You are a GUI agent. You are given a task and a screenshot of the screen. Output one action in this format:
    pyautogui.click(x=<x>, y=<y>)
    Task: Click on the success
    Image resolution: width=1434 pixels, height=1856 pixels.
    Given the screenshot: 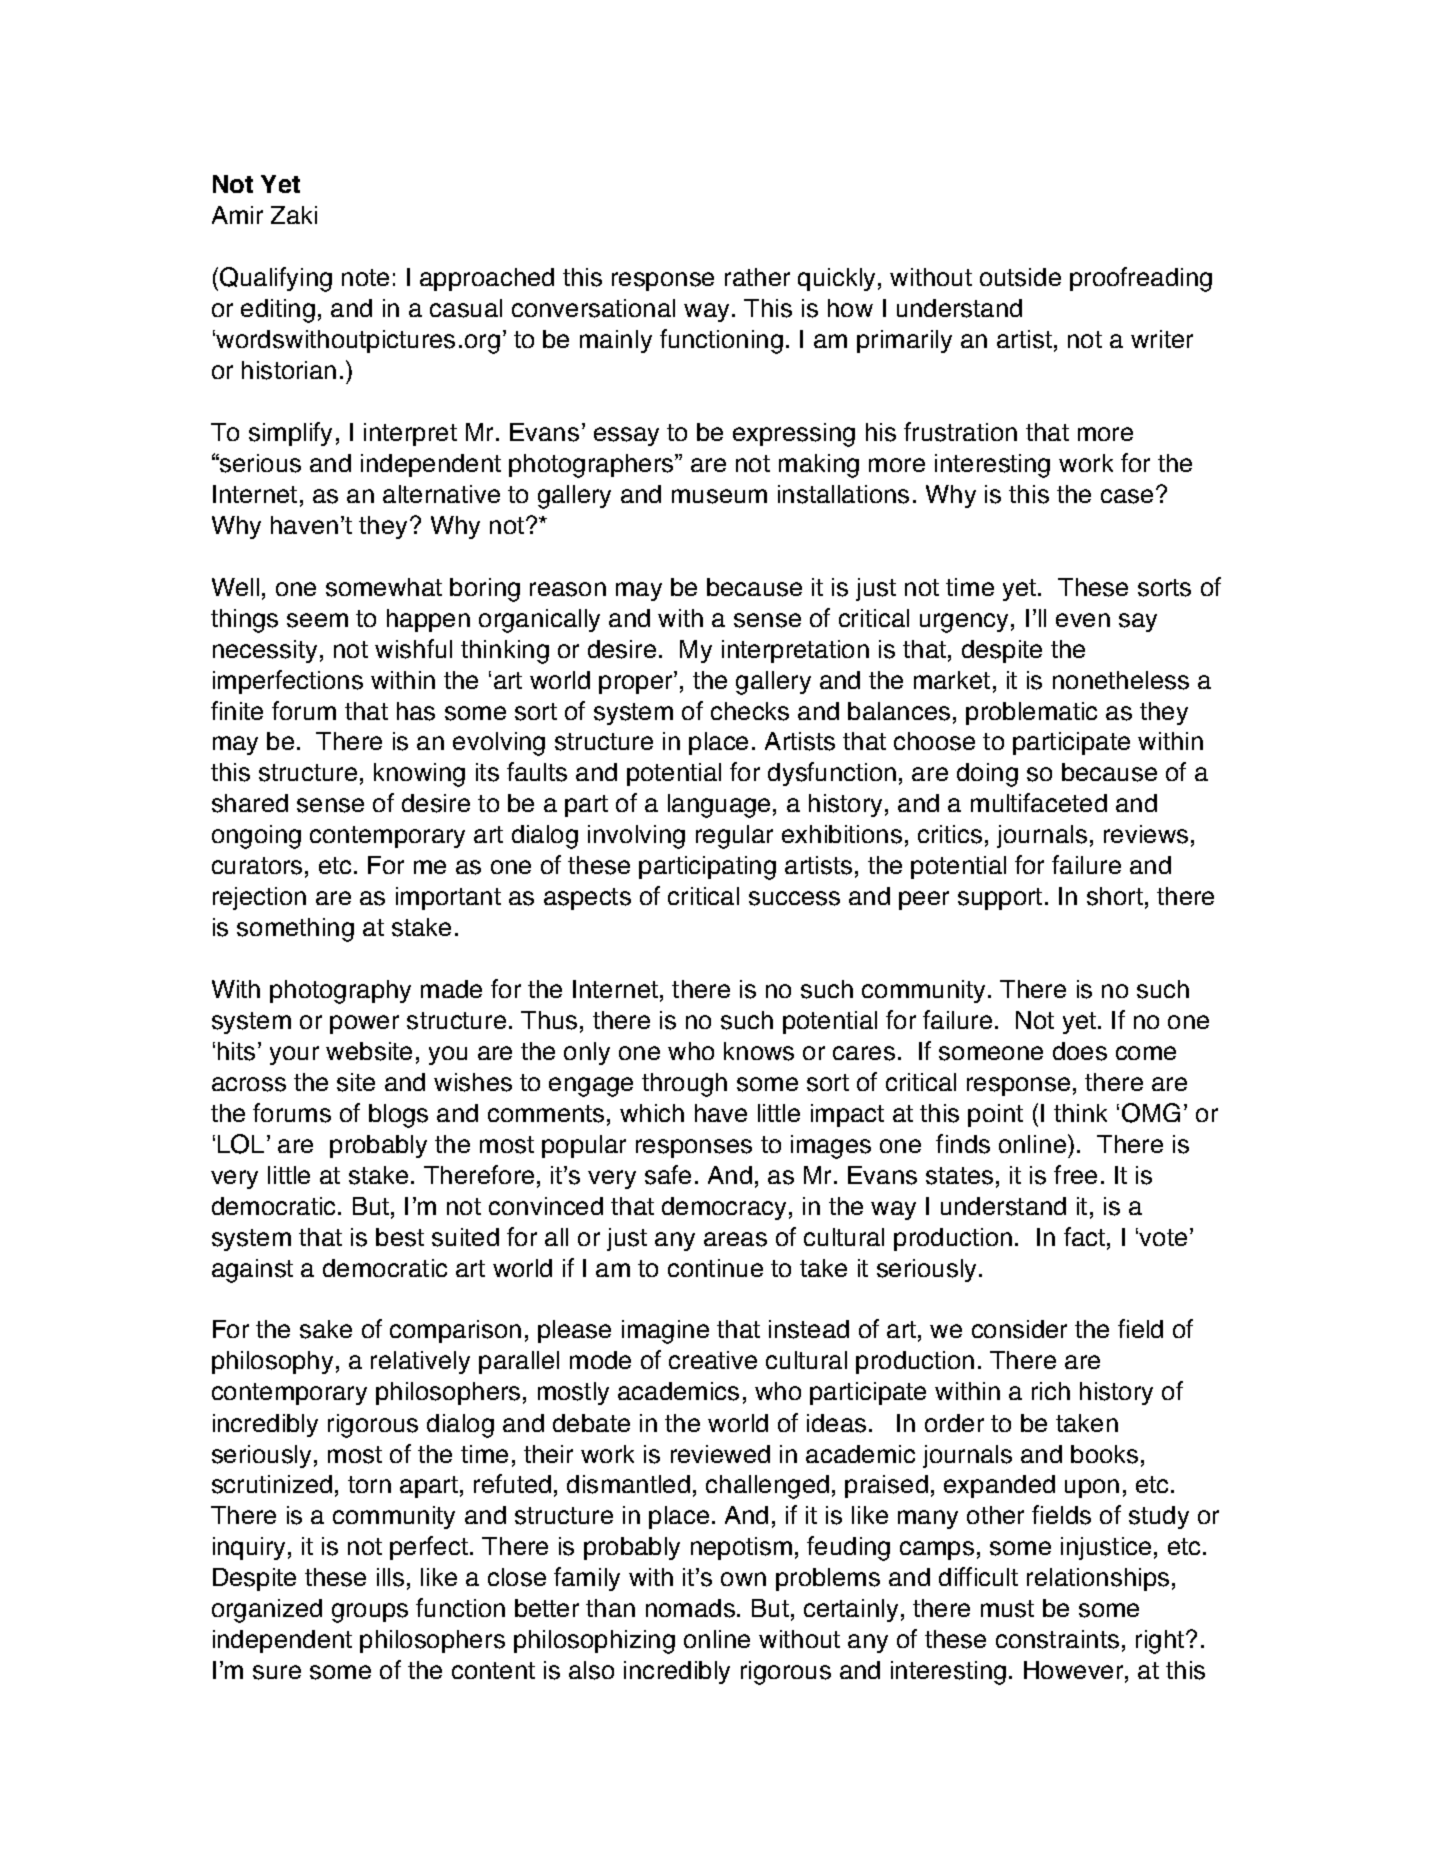 What is the action you would take?
    pyautogui.click(x=794, y=898)
